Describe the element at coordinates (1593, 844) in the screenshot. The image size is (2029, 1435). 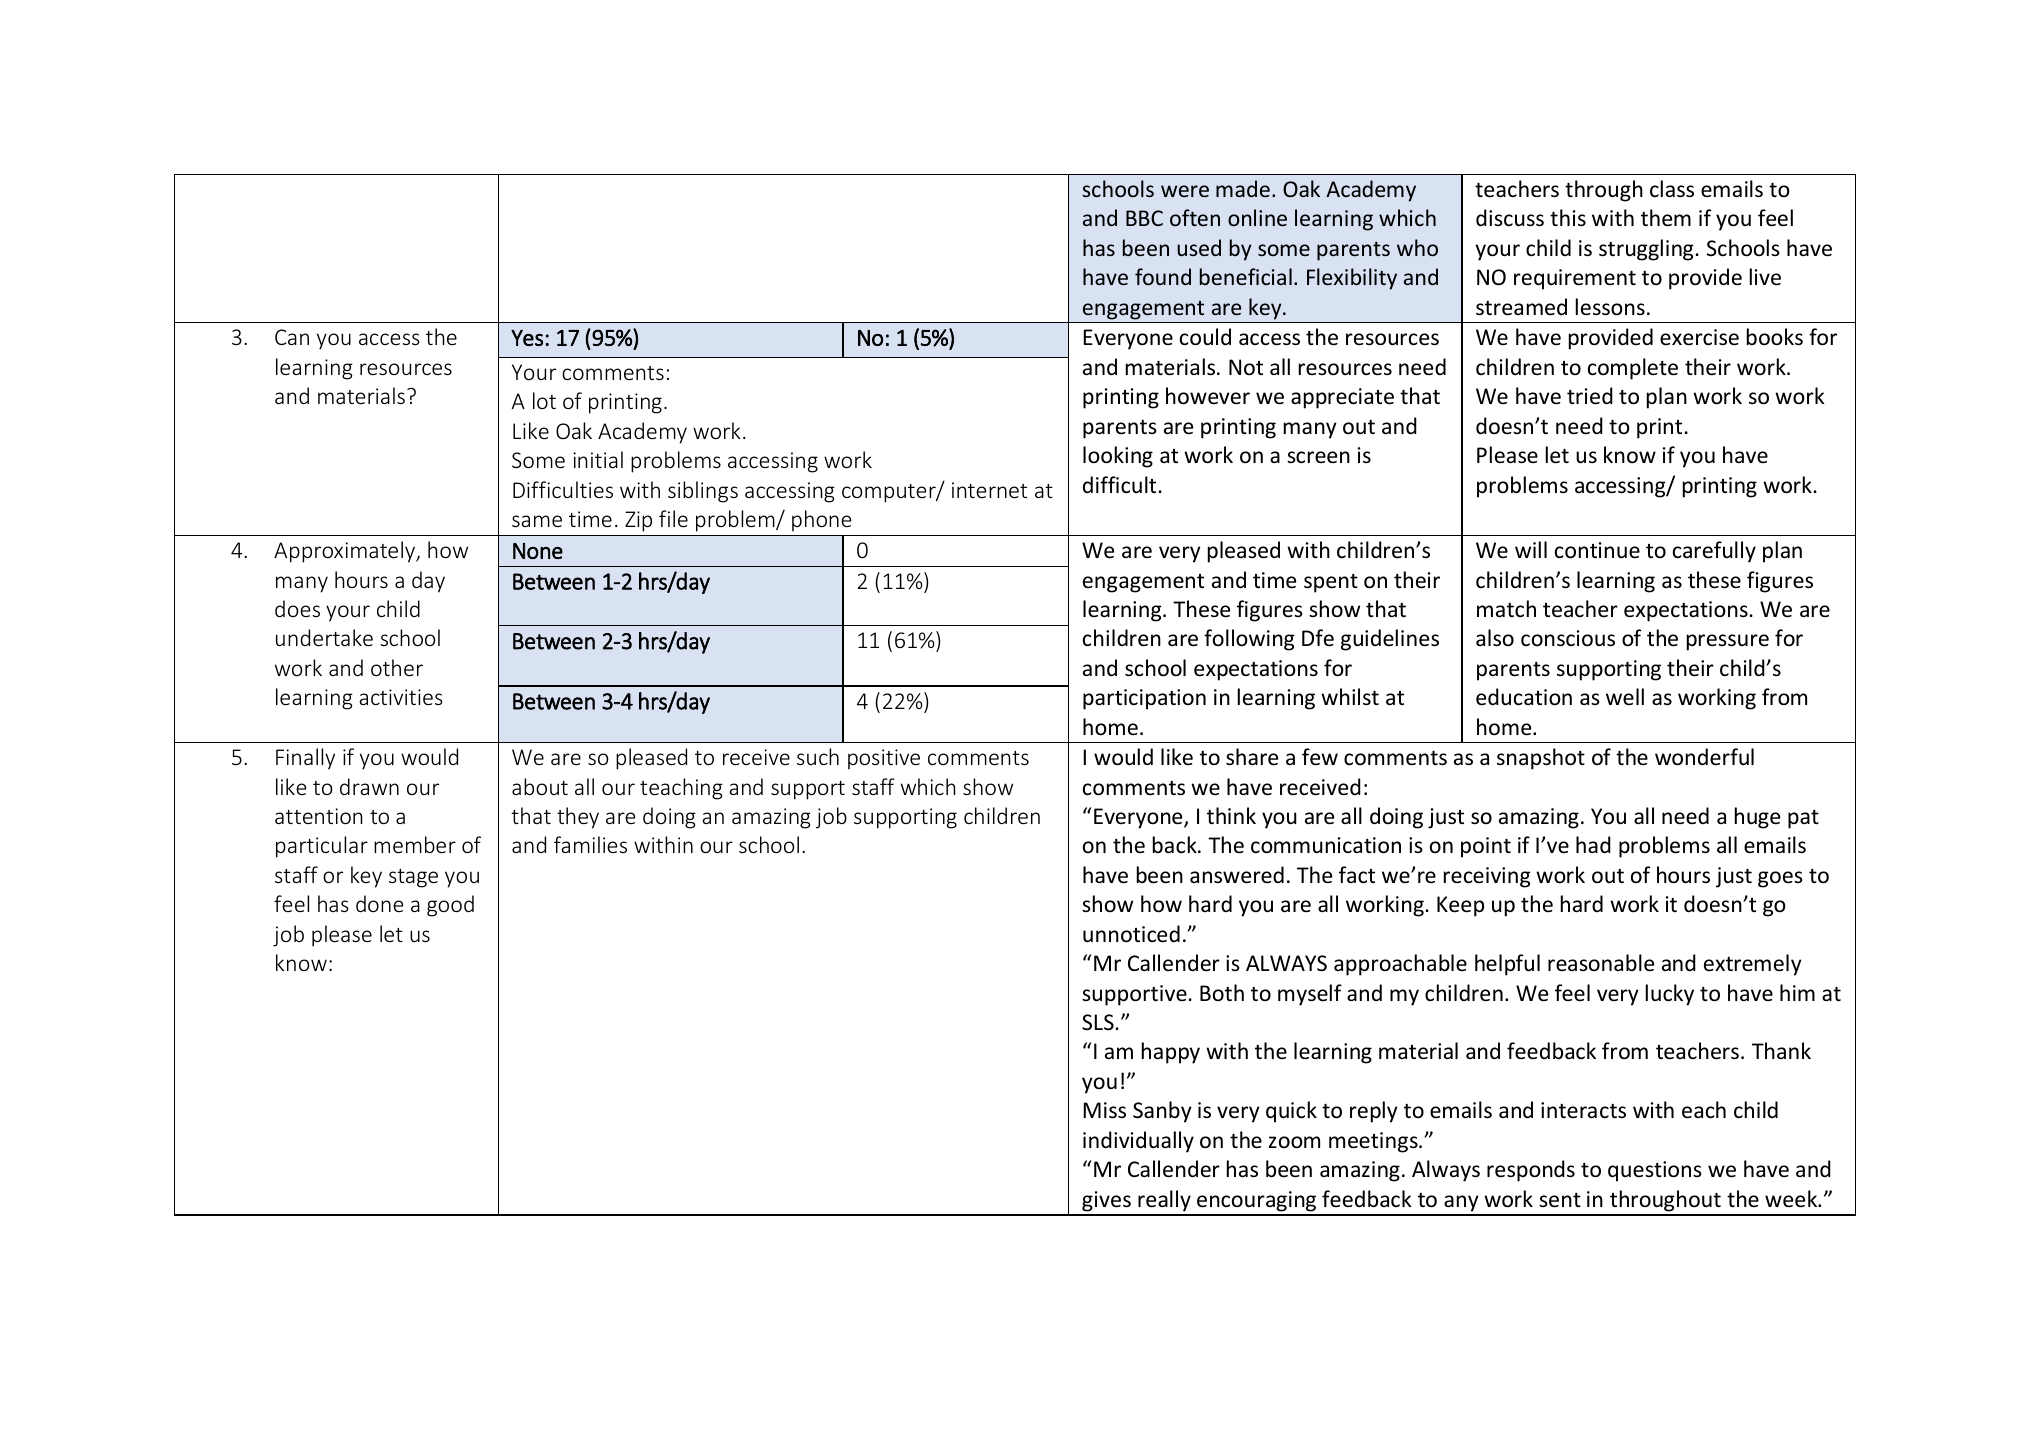
I see `had` at that location.
